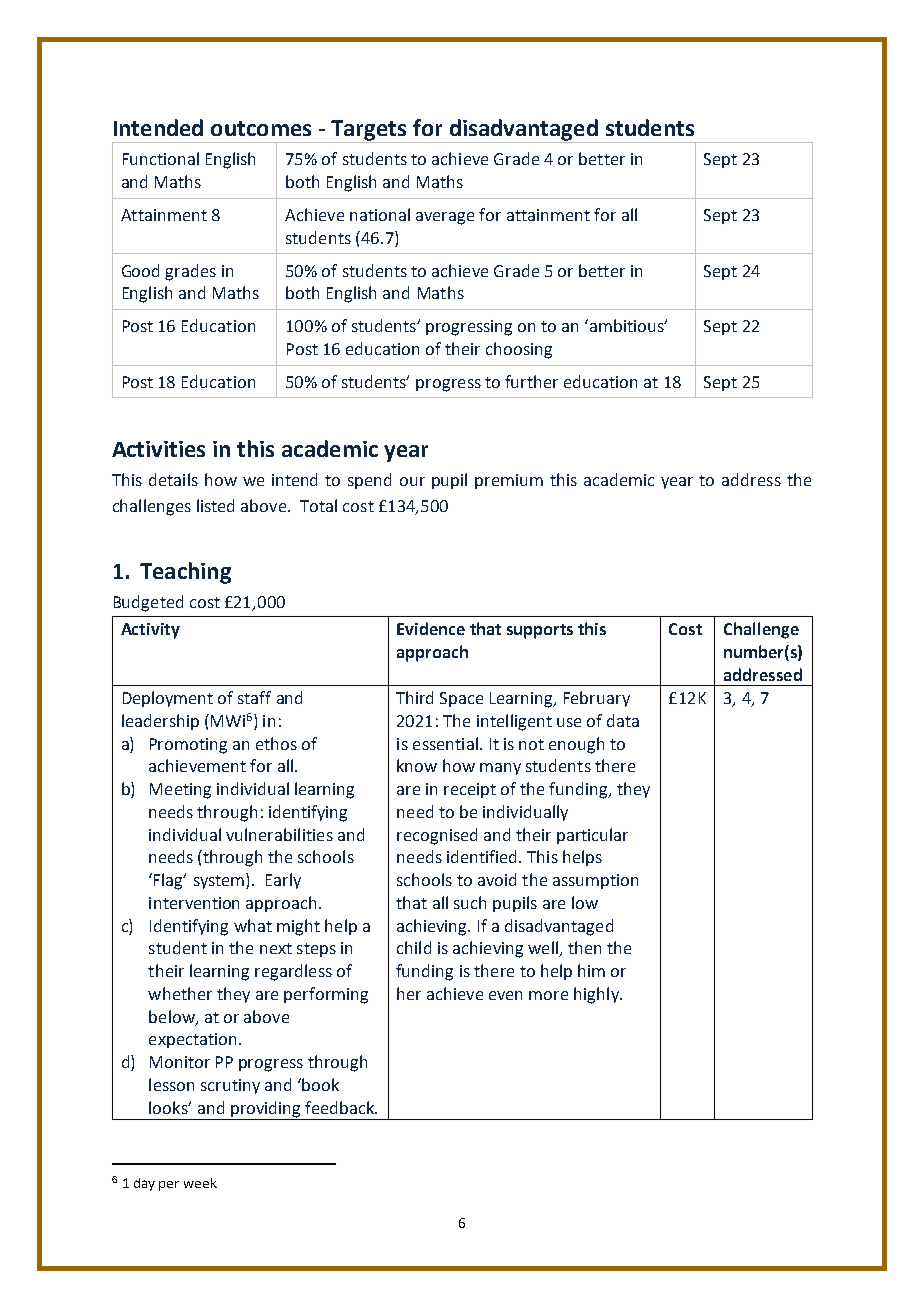  What do you see at coordinates (540, 631) in the screenshot?
I see `supports` at bounding box center [540, 631].
